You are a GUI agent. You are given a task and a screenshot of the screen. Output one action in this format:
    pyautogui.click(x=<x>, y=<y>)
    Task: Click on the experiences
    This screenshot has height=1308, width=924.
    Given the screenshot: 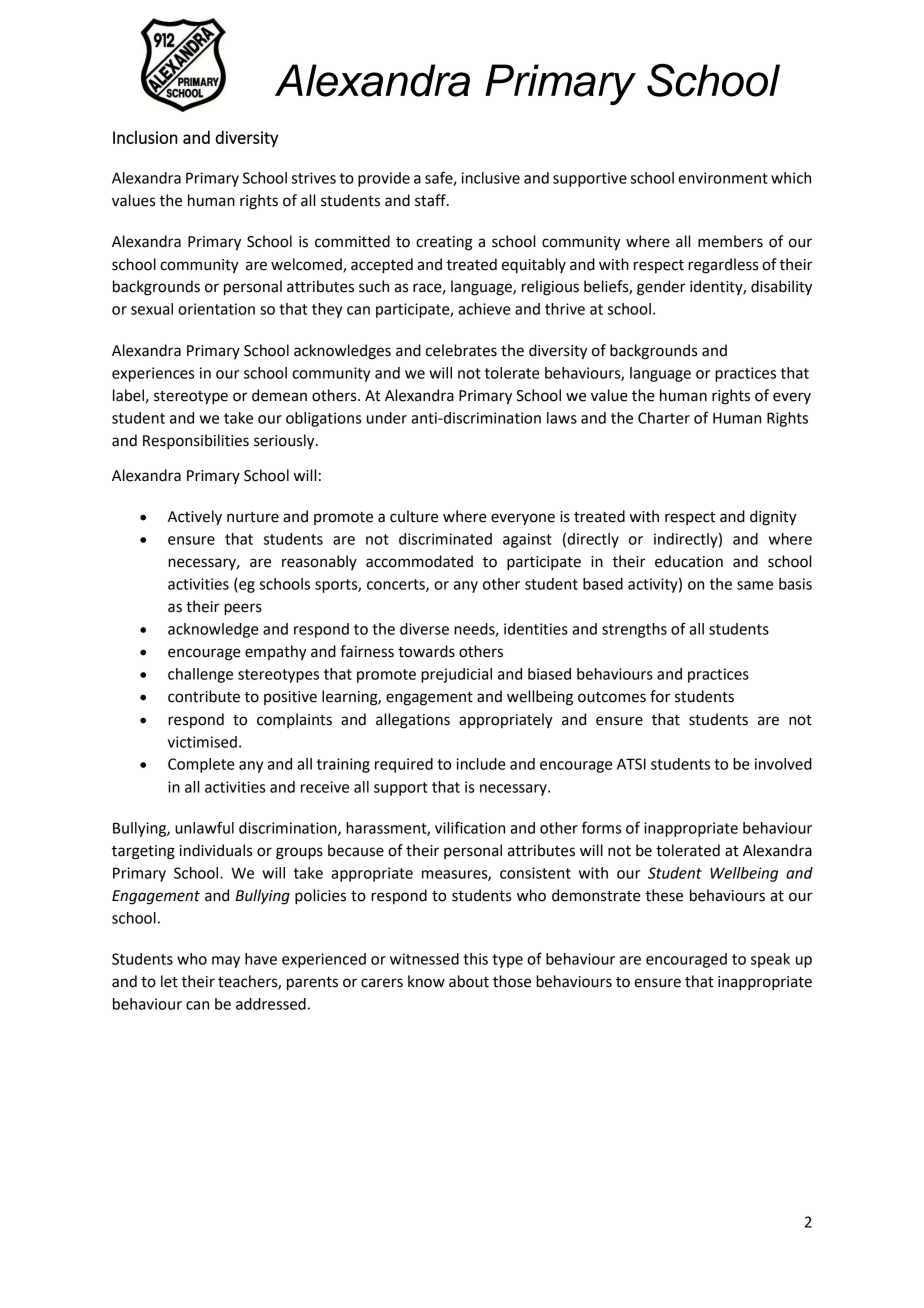 What is the action you would take?
    pyautogui.click(x=153, y=374)
